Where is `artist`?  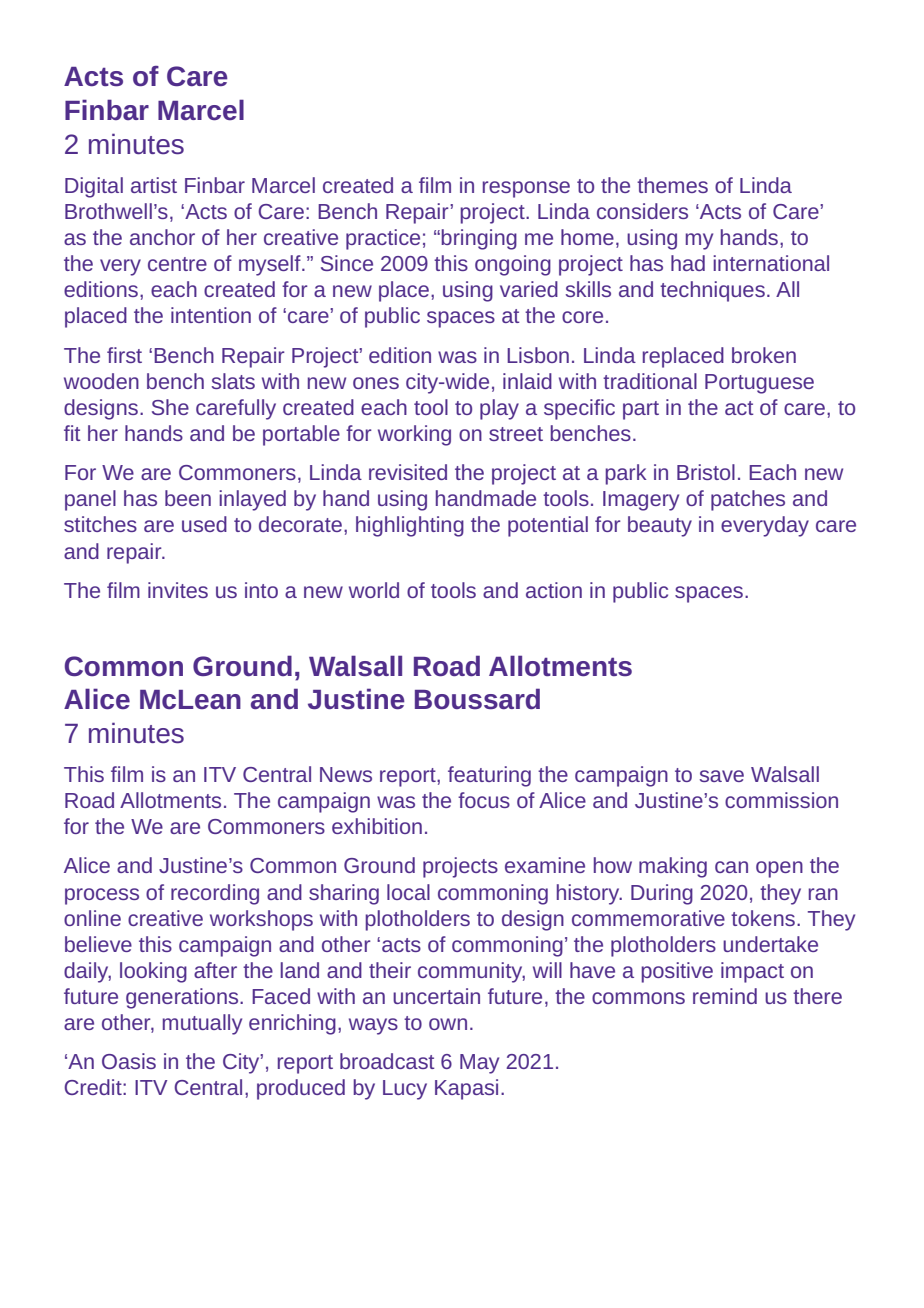 artist is located at coordinates (154, 185).
